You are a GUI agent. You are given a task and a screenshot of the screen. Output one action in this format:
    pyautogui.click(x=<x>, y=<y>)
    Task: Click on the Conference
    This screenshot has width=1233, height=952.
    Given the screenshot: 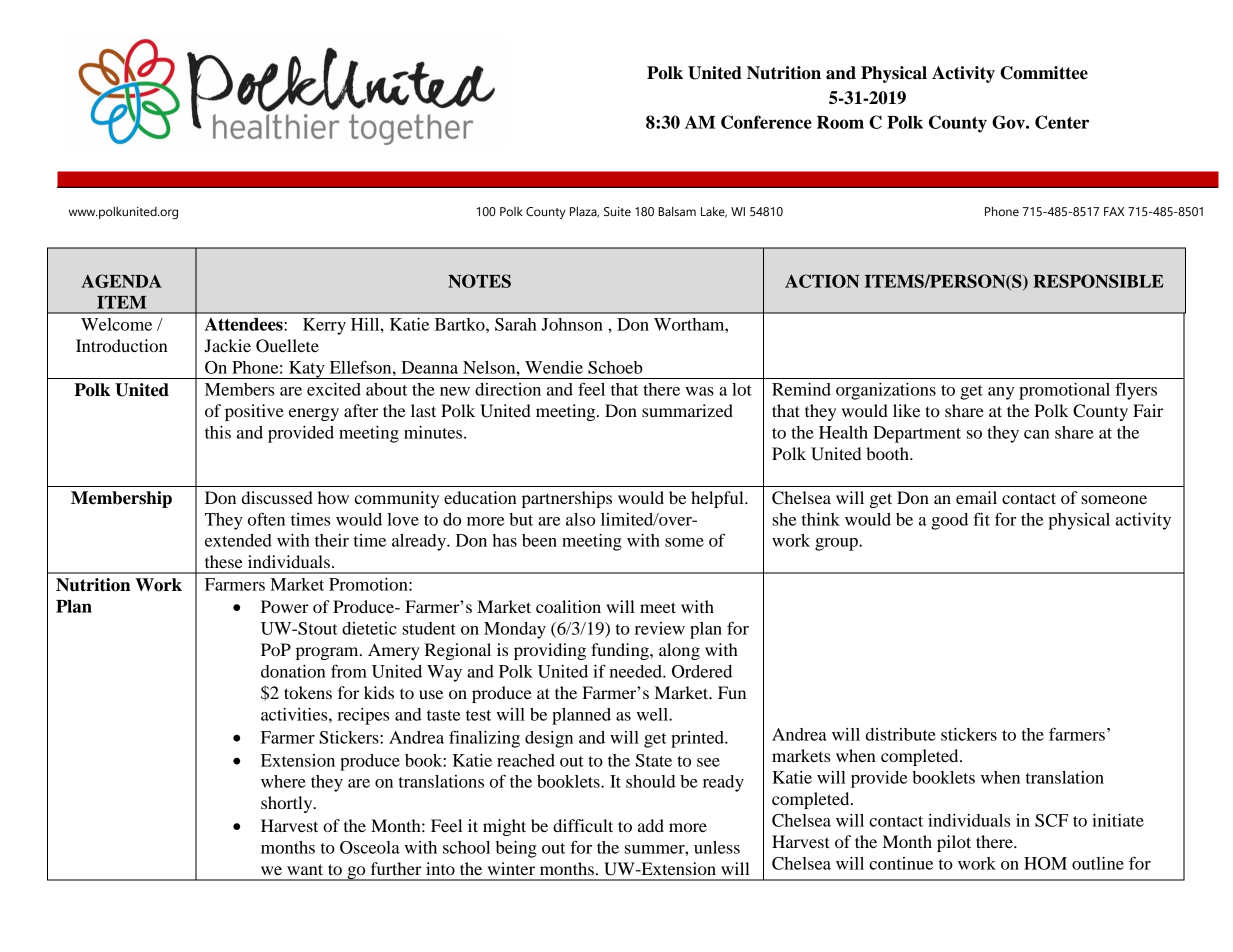 What is the action you would take?
    pyautogui.click(x=766, y=122)
